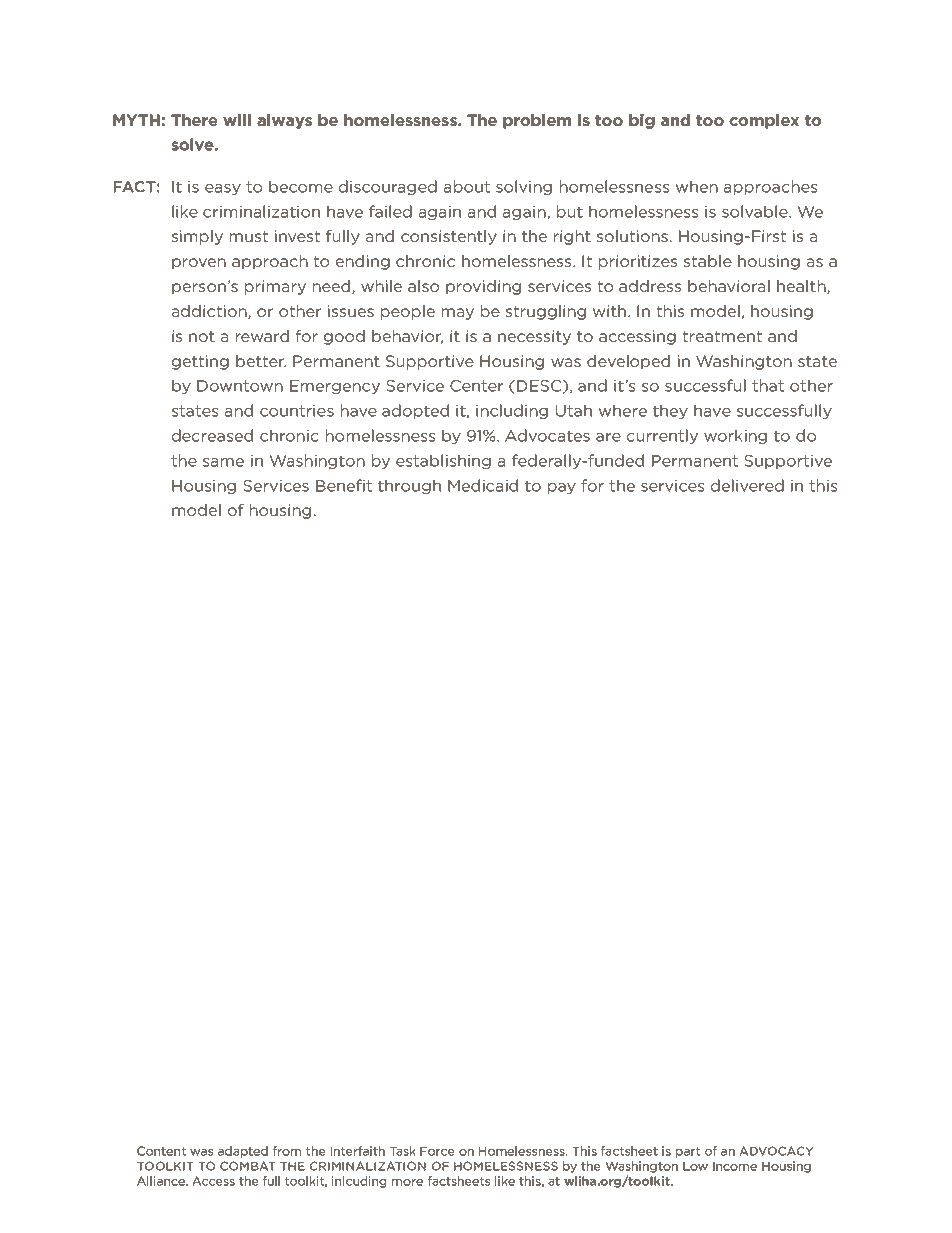  Describe the element at coordinates (476, 386) in the screenshot. I see `Center` at that location.
